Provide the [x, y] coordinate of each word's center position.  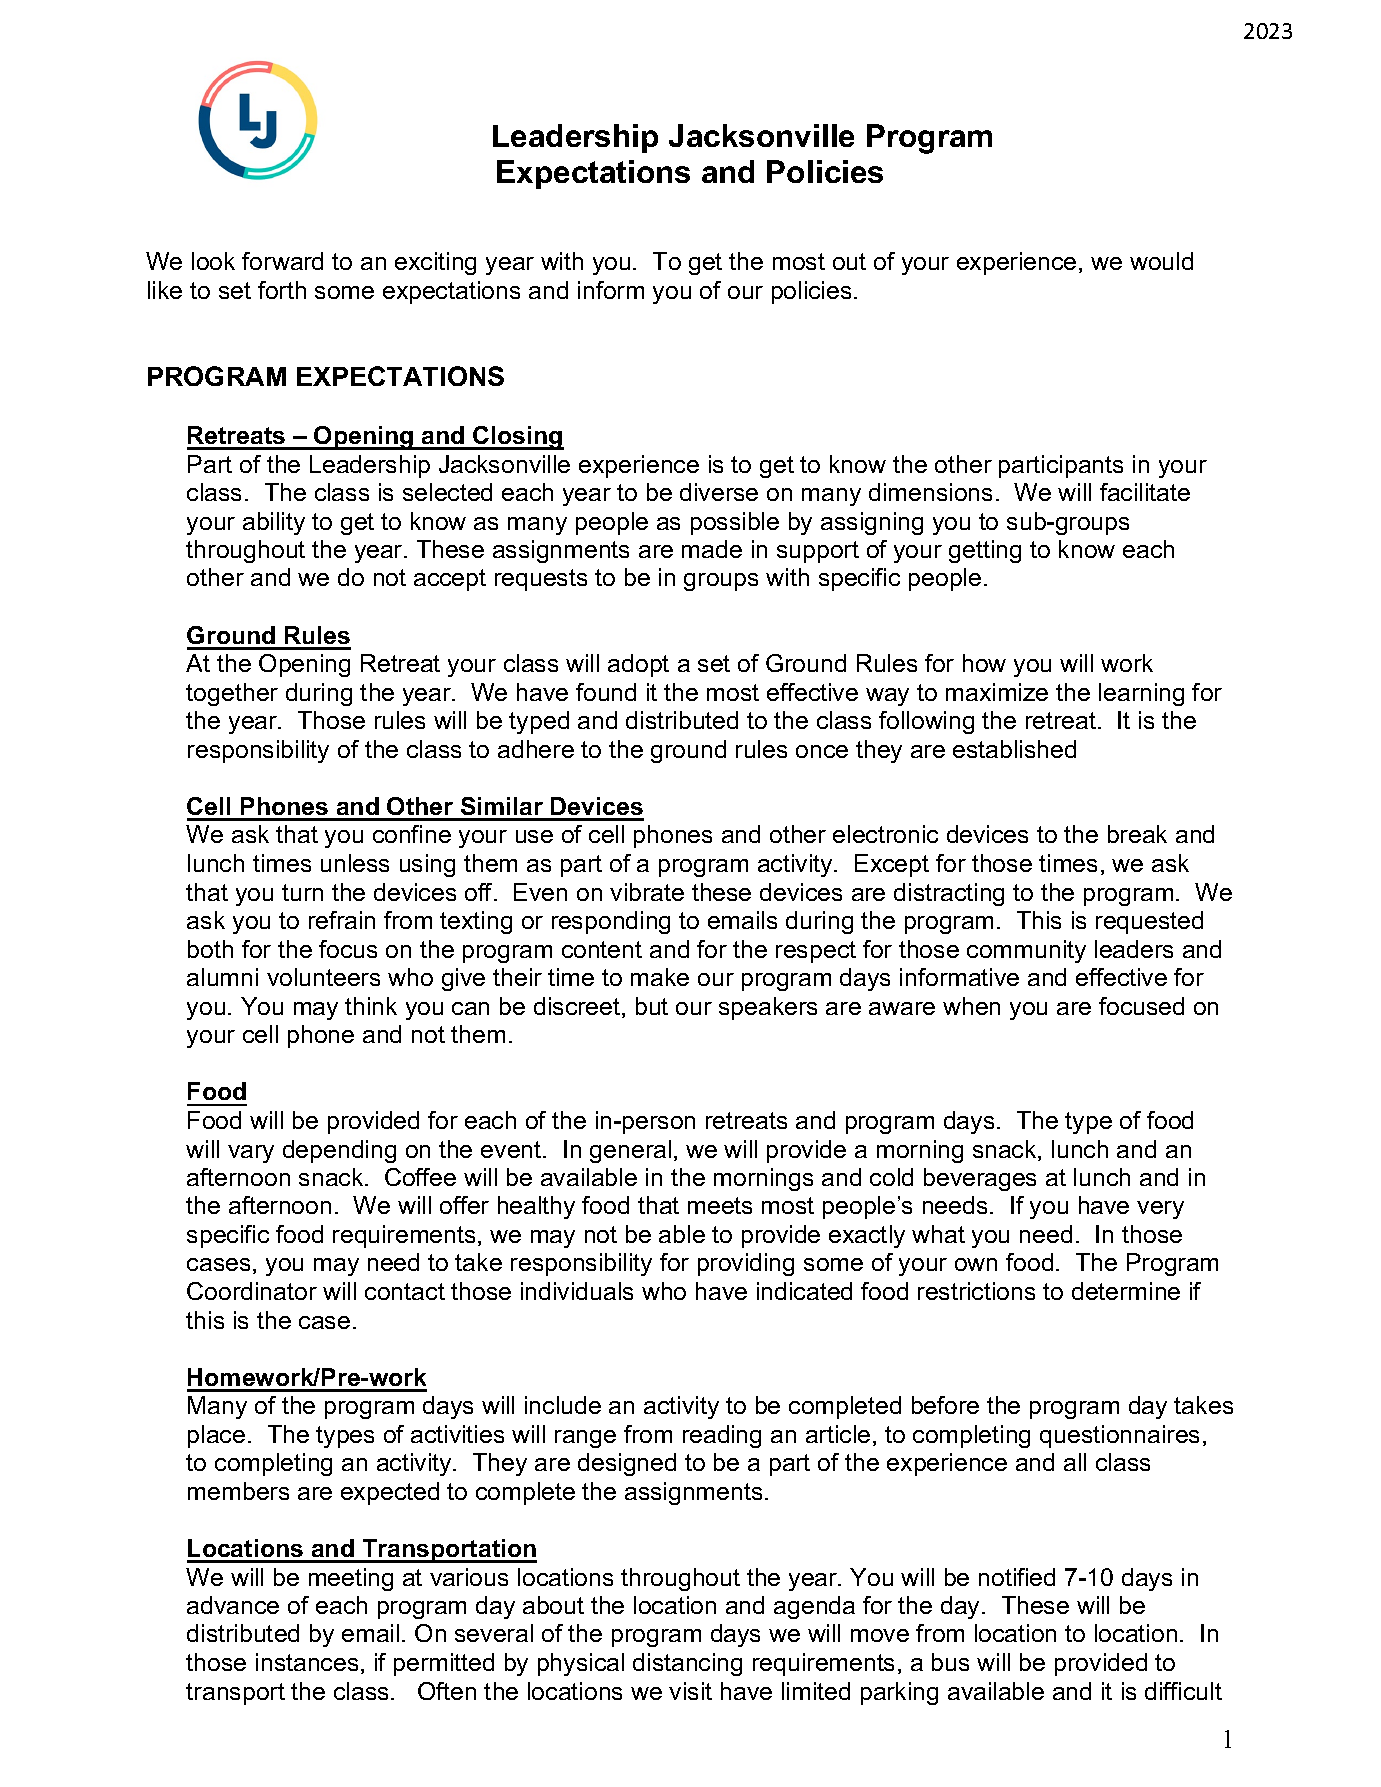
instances [307, 1662]
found [606, 692]
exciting [435, 263]
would [1161, 261]
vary [251, 1154]
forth [282, 290]
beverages [980, 1179]
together [232, 694]
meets [720, 1205]
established [1014, 749]
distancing [687, 1664]
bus [950, 1662]
